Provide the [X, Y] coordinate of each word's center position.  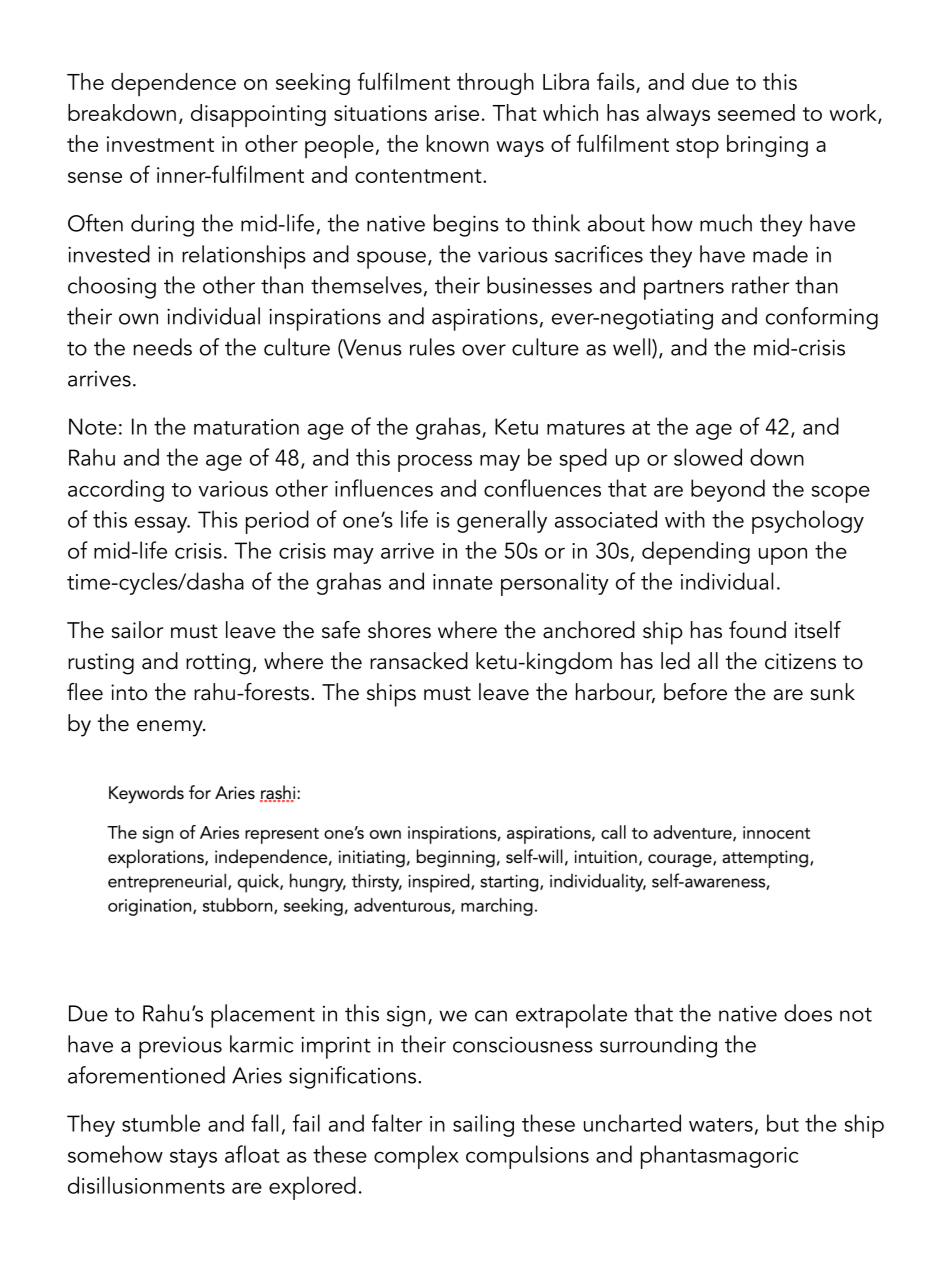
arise [457, 113]
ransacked [419, 661]
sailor [137, 630]
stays [193, 1158]
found [757, 630]
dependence [173, 84]
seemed [756, 112]
